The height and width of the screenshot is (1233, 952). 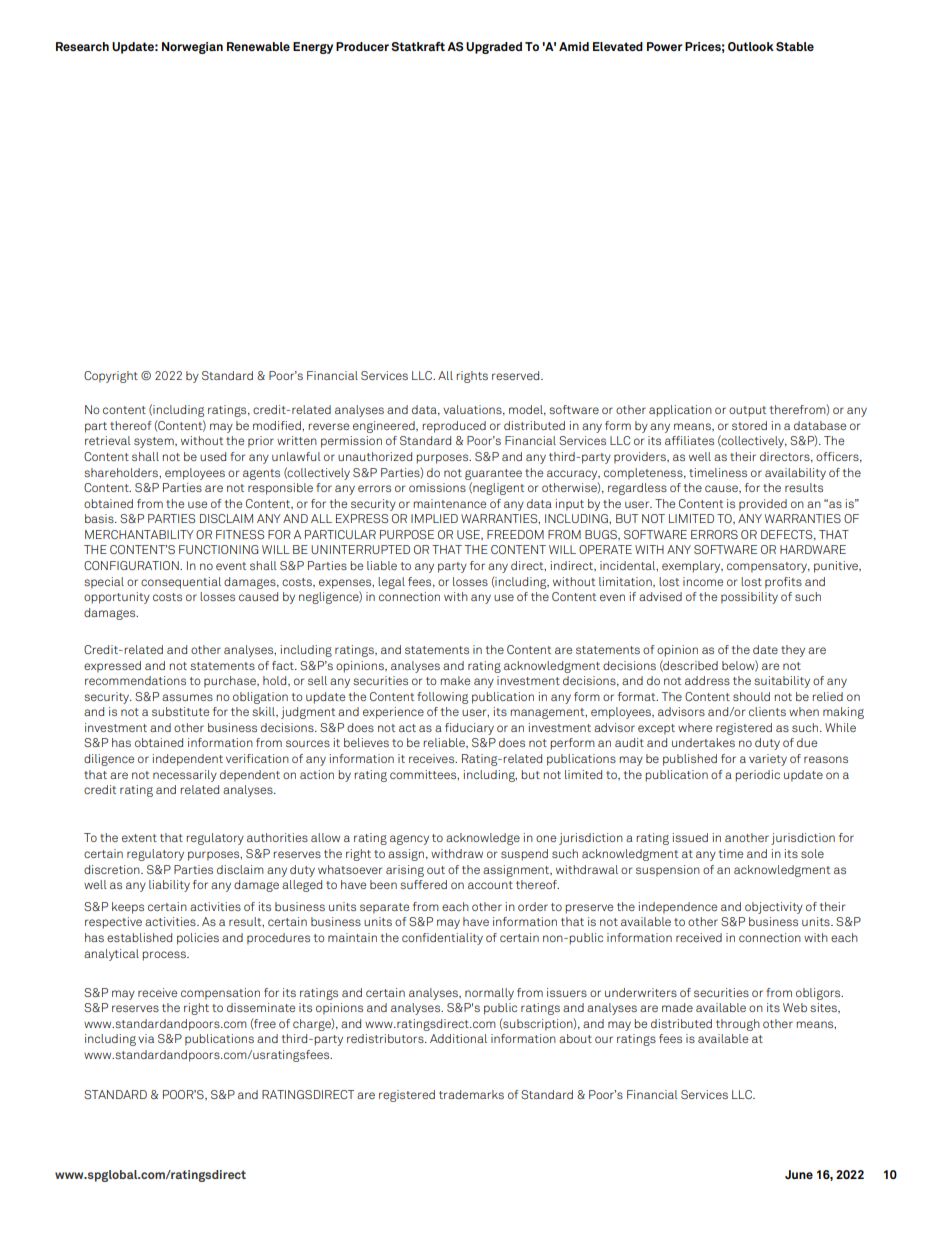 I want to click on periodic, so click(x=757, y=776).
